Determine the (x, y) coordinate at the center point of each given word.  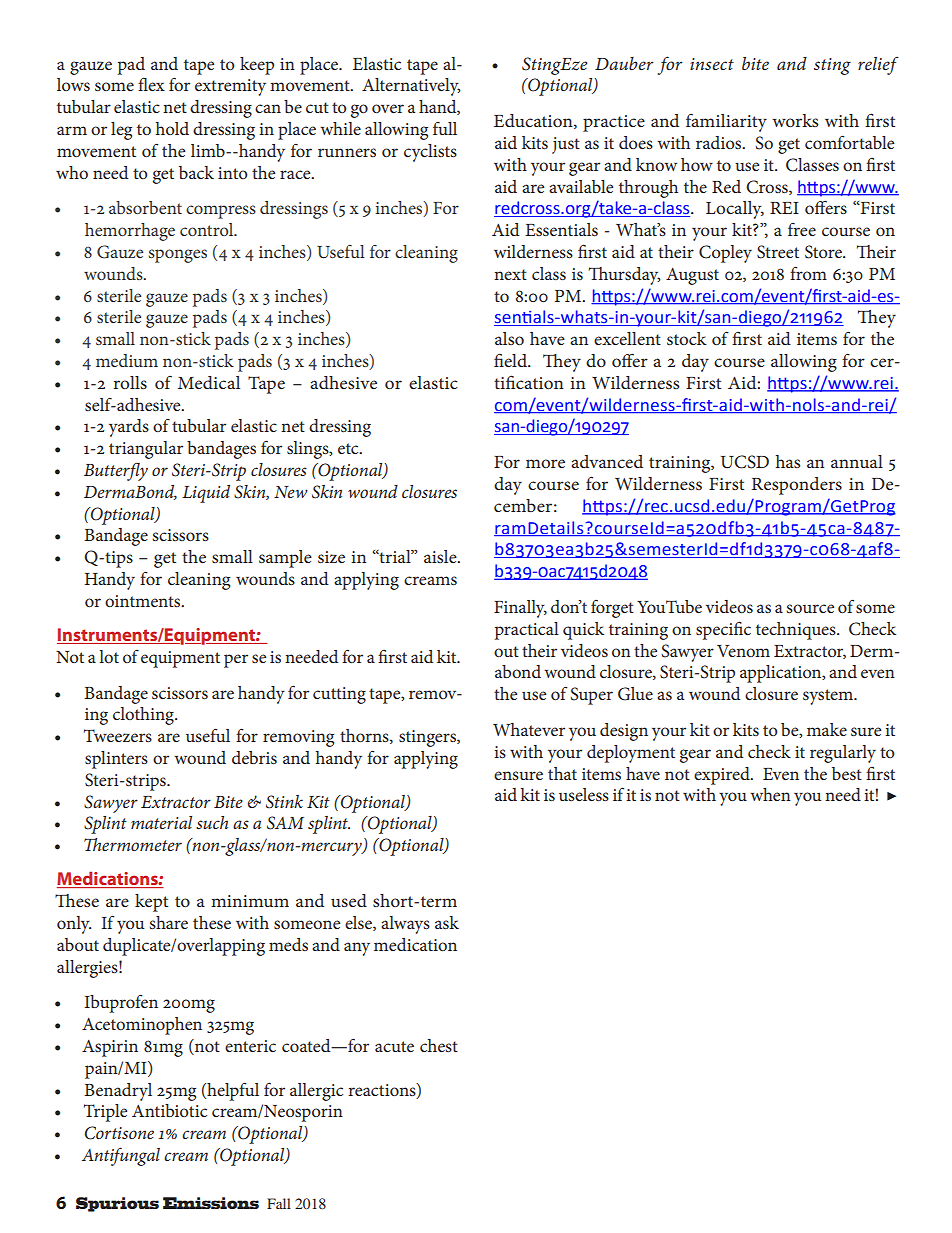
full (445, 128)
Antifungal (121, 1156)
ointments (144, 601)
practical (527, 631)
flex (151, 84)
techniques (797, 631)
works (795, 120)
